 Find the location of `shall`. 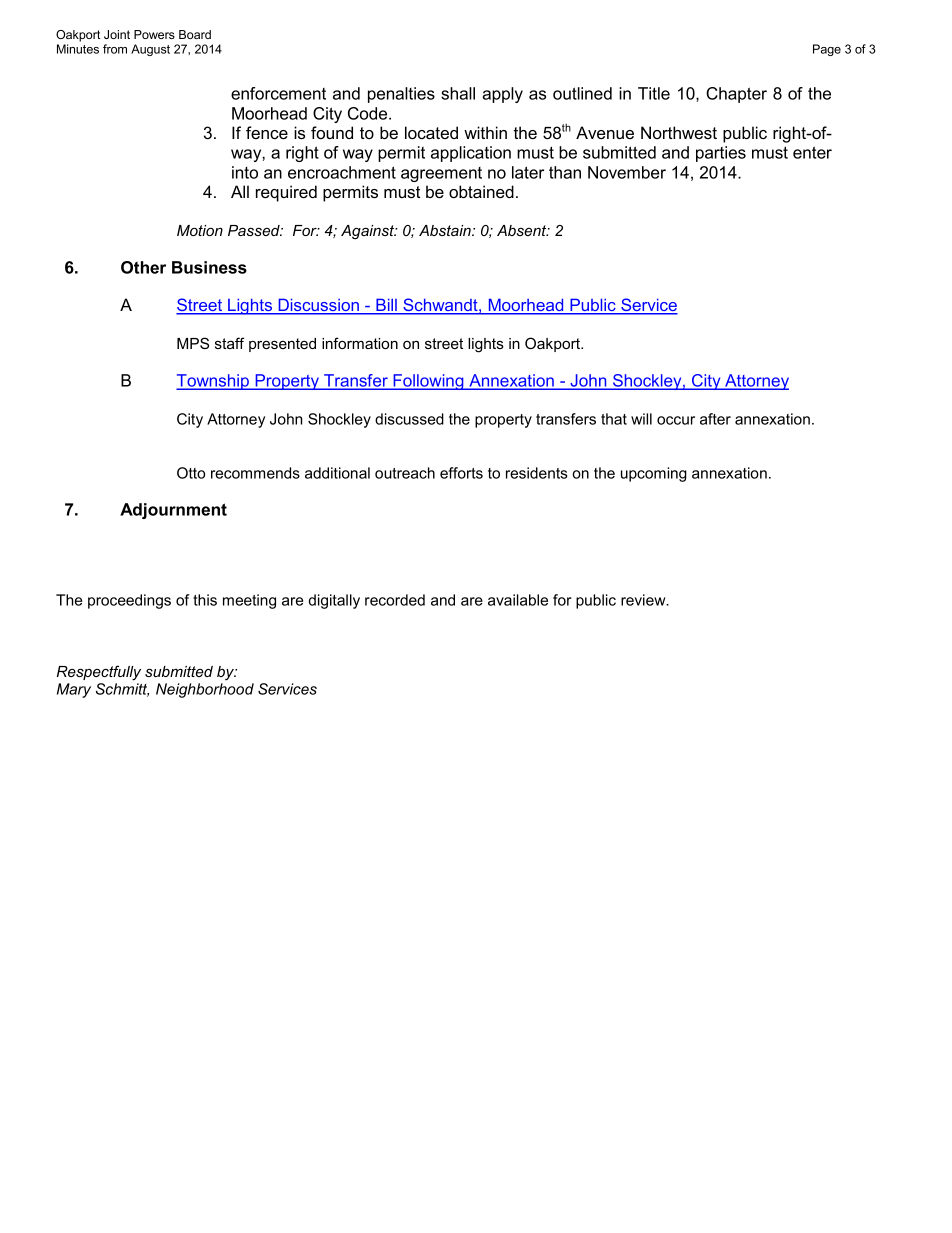

shall is located at coordinates (458, 93).
